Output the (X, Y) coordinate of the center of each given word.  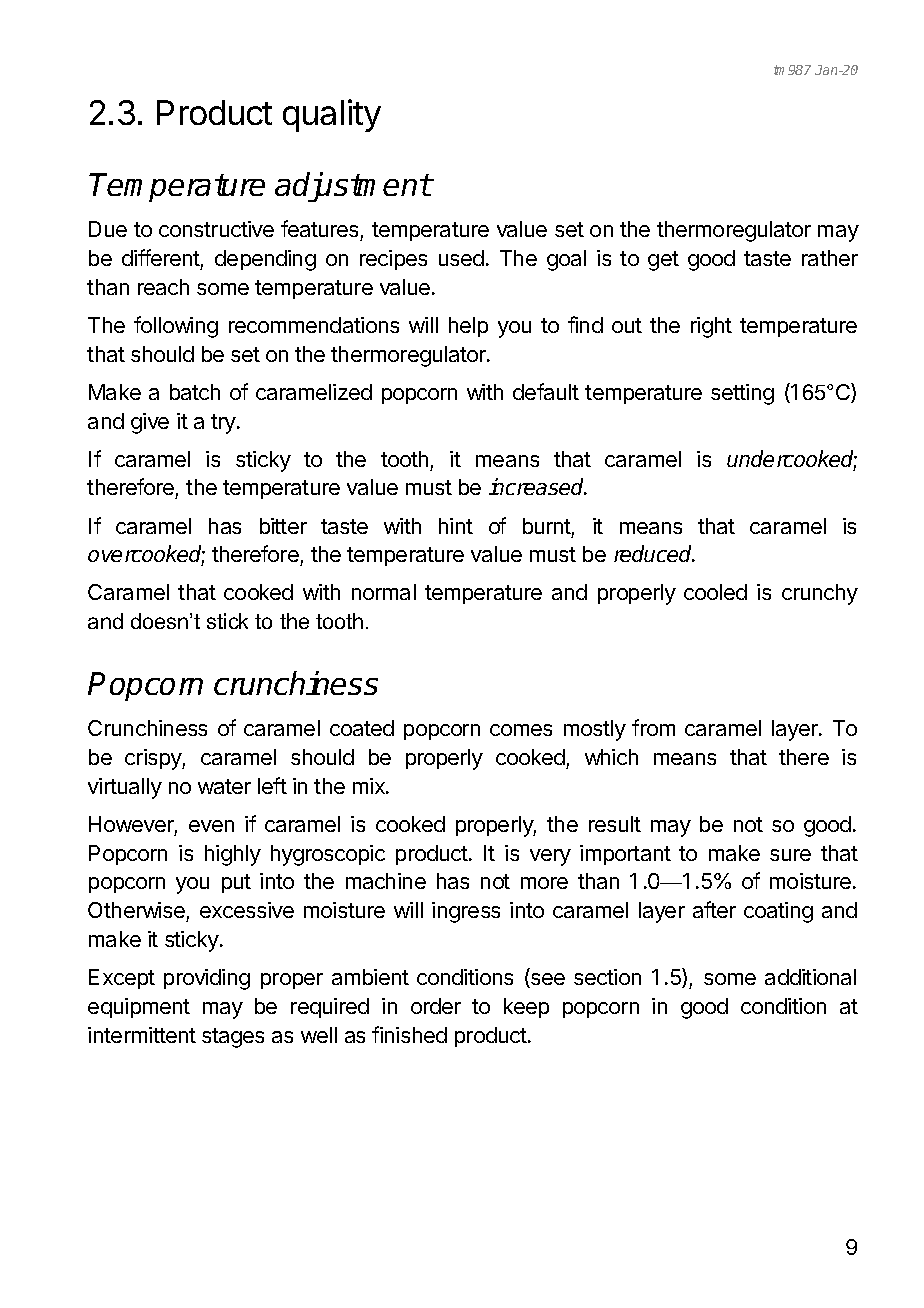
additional (810, 977)
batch (195, 392)
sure (790, 855)
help (468, 327)
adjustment (353, 187)
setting (742, 394)
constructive (216, 229)
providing (207, 979)
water (224, 786)
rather (830, 258)
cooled (715, 592)
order (436, 1006)
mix (370, 786)
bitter (283, 526)
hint (456, 526)
